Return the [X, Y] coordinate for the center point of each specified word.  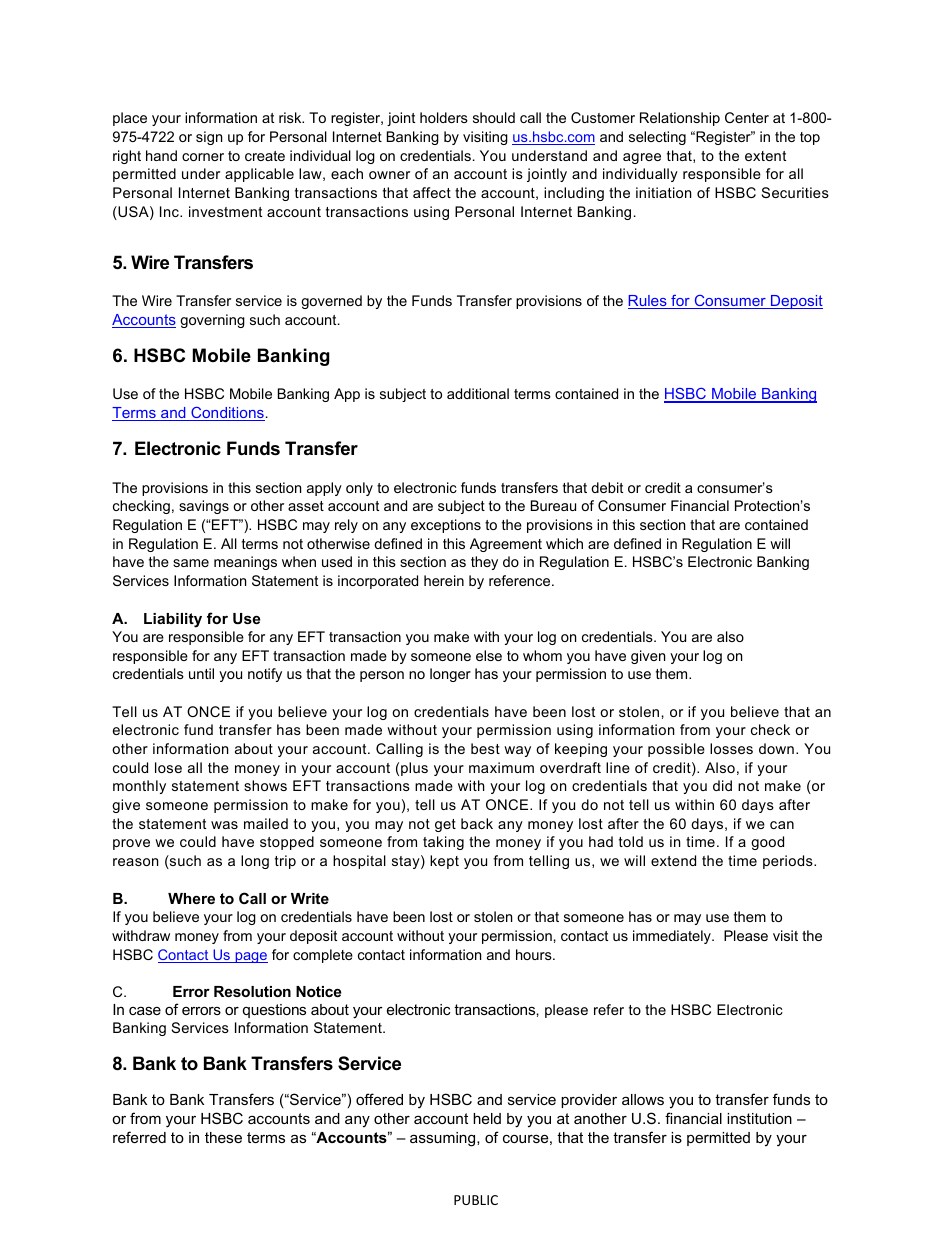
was [224, 825]
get [445, 825]
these [223, 1137]
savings [204, 507]
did [722, 785]
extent [765, 156]
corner [203, 157]
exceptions [446, 526]
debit [607, 487]
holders [444, 117]
